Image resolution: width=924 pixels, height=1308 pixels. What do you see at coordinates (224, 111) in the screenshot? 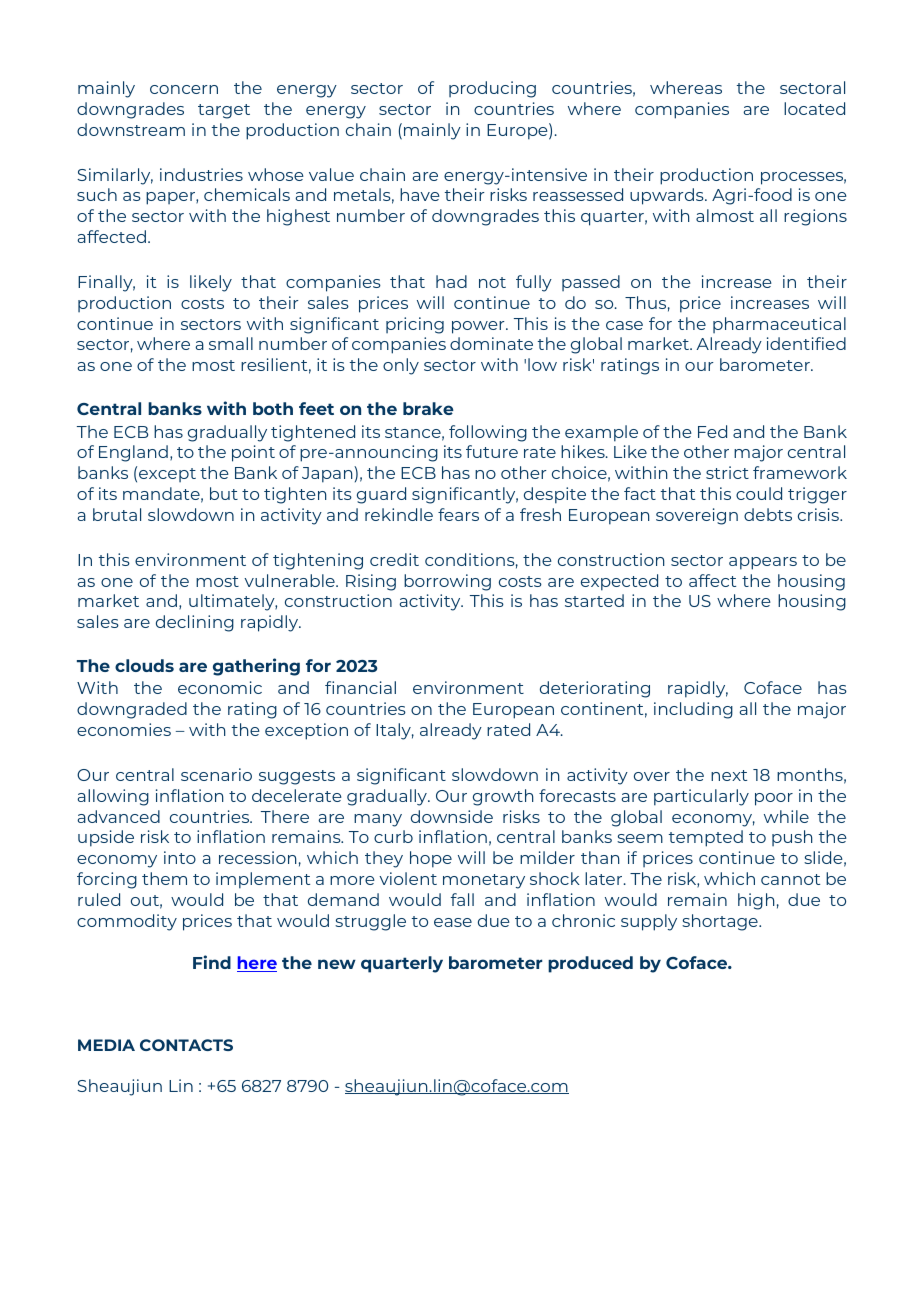
I see `target` at bounding box center [224, 111].
